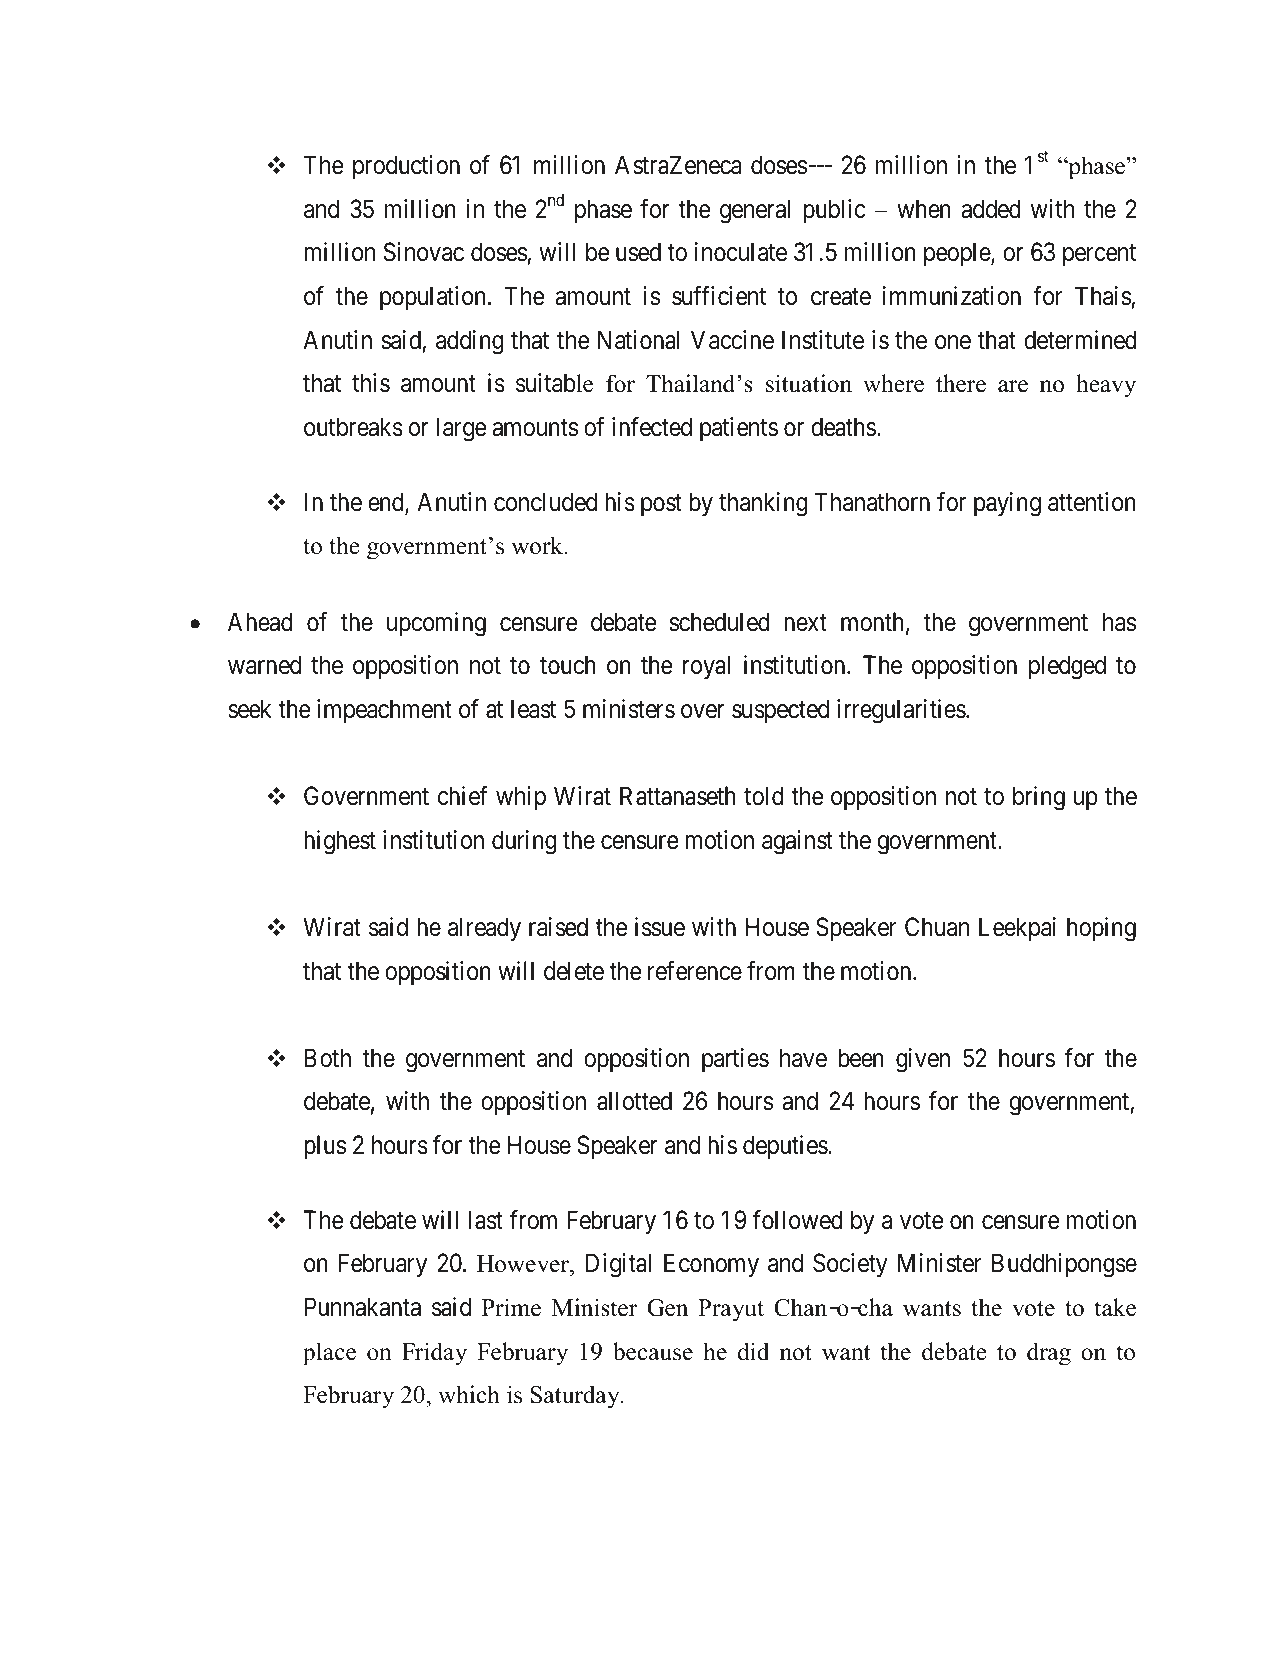 This document has width=1288, height=1667. Describe the element at coordinates (329, 1354) in the document. I see `place` at that location.
